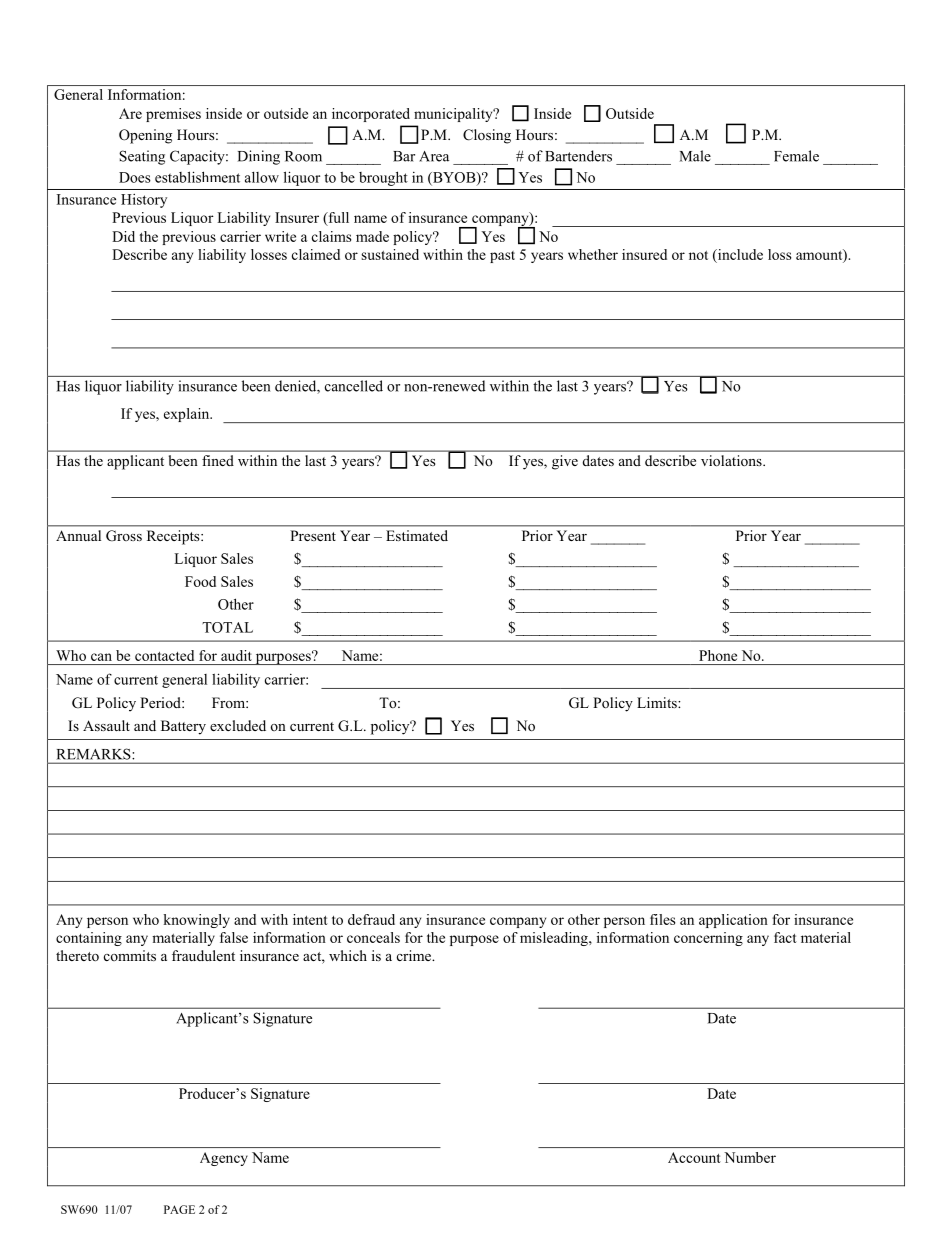 The width and height of the image is (952, 1233). Describe the element at coordinates (718, 655) in the image. I see `Phone` at that location.
